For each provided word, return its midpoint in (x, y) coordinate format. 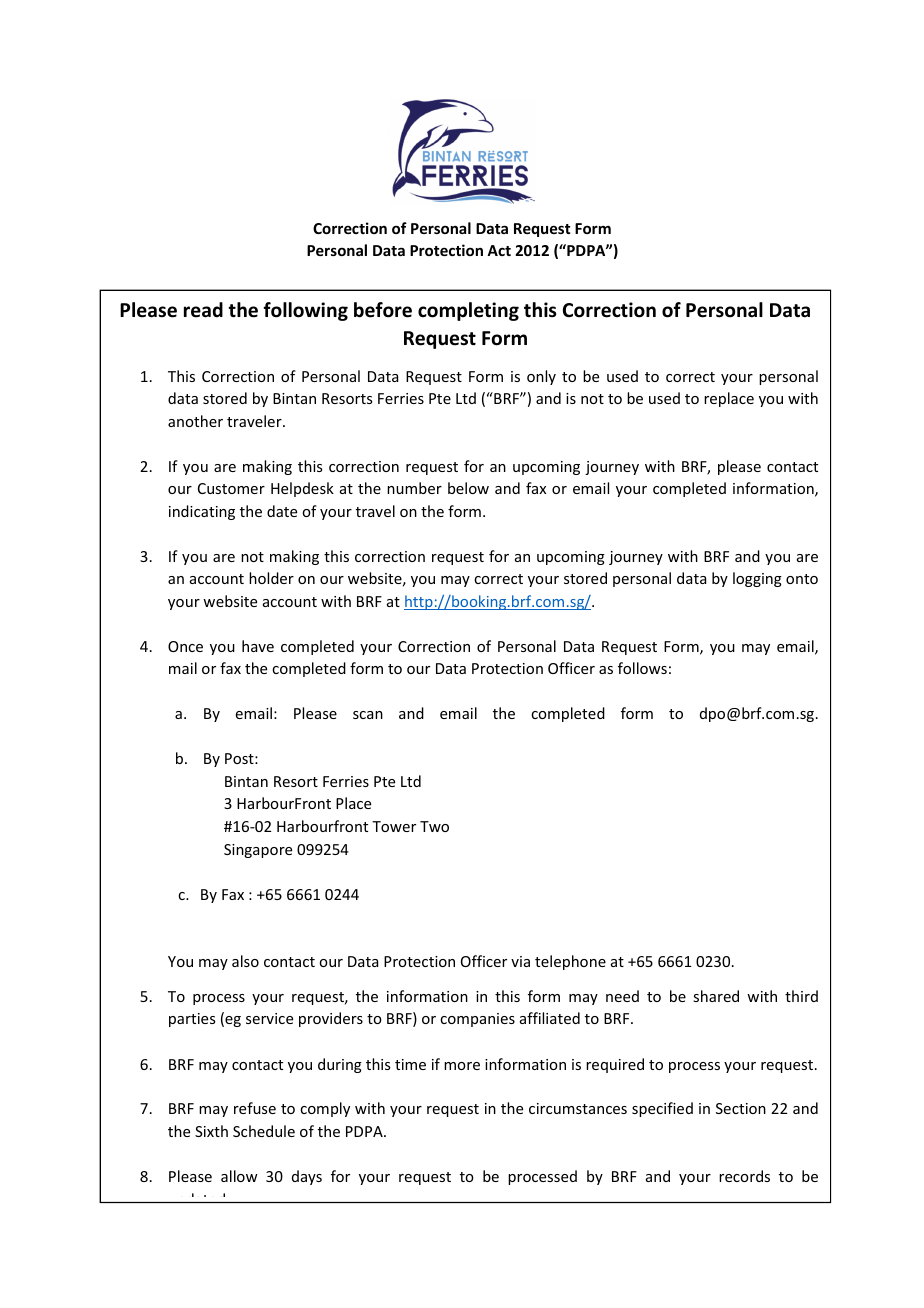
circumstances (578, 1108)
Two (434, 826)
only (541, 377)
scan (368, 715)
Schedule (264, 1131)
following (305, 311)
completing (468, 311)
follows (642, 668)
